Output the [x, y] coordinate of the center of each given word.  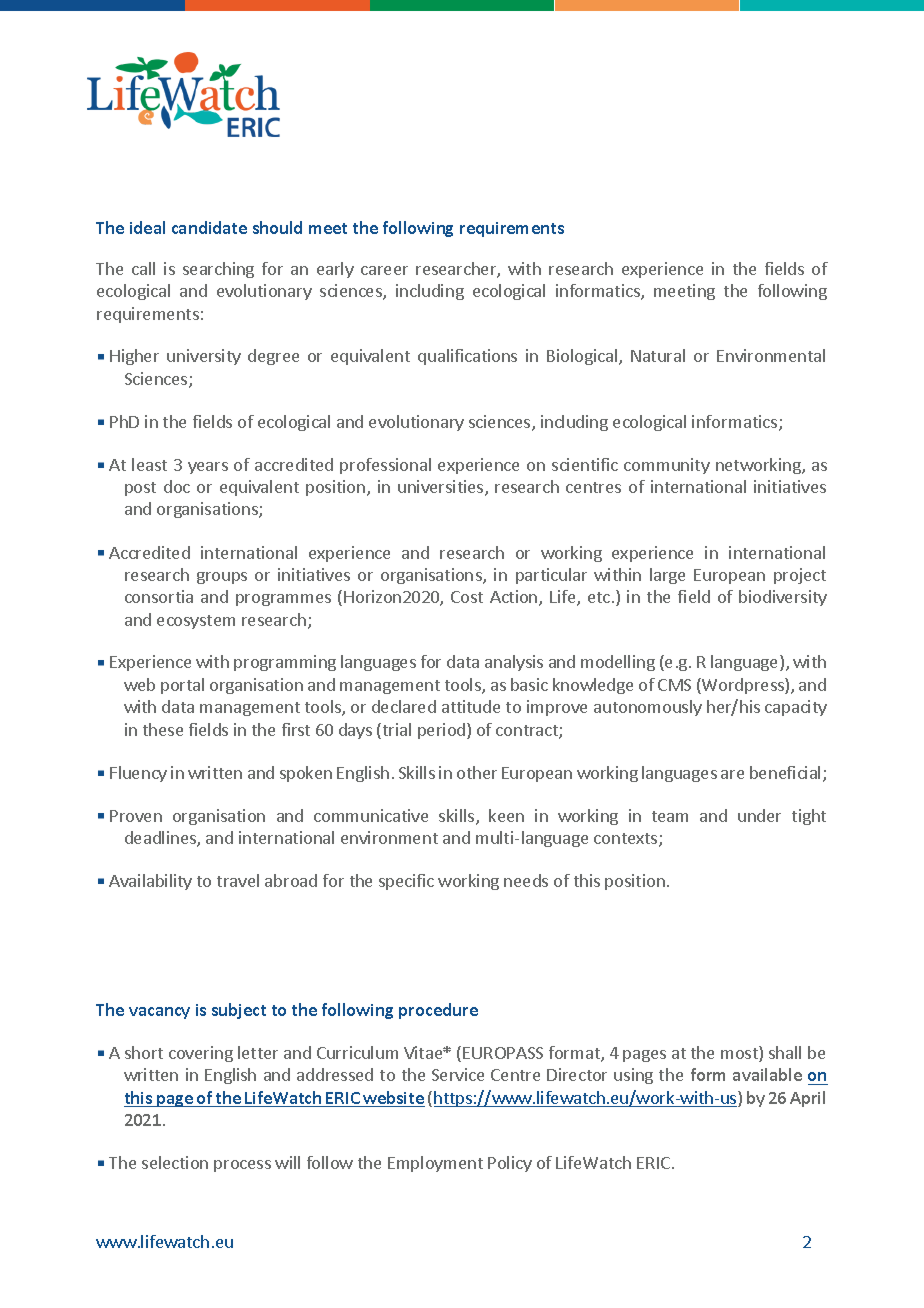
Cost [467, 597]
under [759, 815]
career [384, 270]
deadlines [161, 839]
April [807, 1099]
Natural [658, 355]
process [242, 1166]
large [667, 576]
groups [222, 578]
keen [506, 815]
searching [218, 270]
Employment [435, 1164]
